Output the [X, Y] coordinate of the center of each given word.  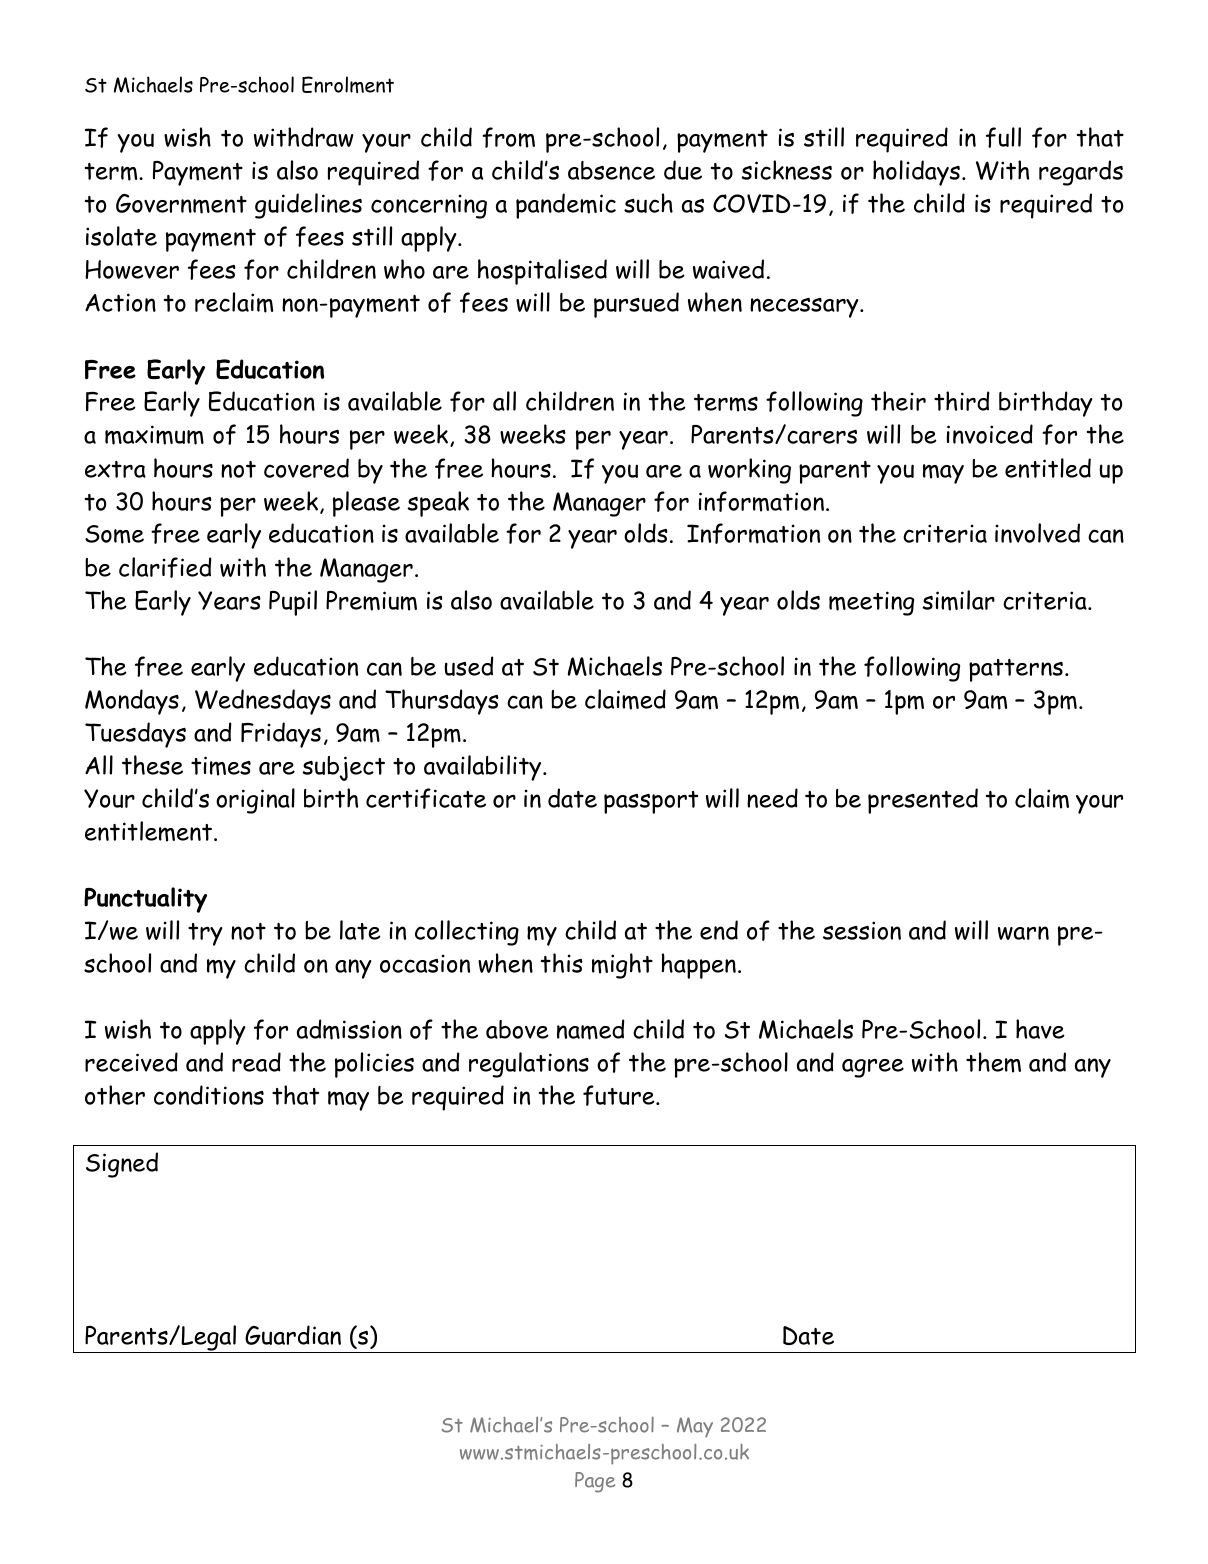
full [1003, 137]
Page [595, 1482]
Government [181, 204]
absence [611, 170]
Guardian [293, 1335]
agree [873, 1068]
